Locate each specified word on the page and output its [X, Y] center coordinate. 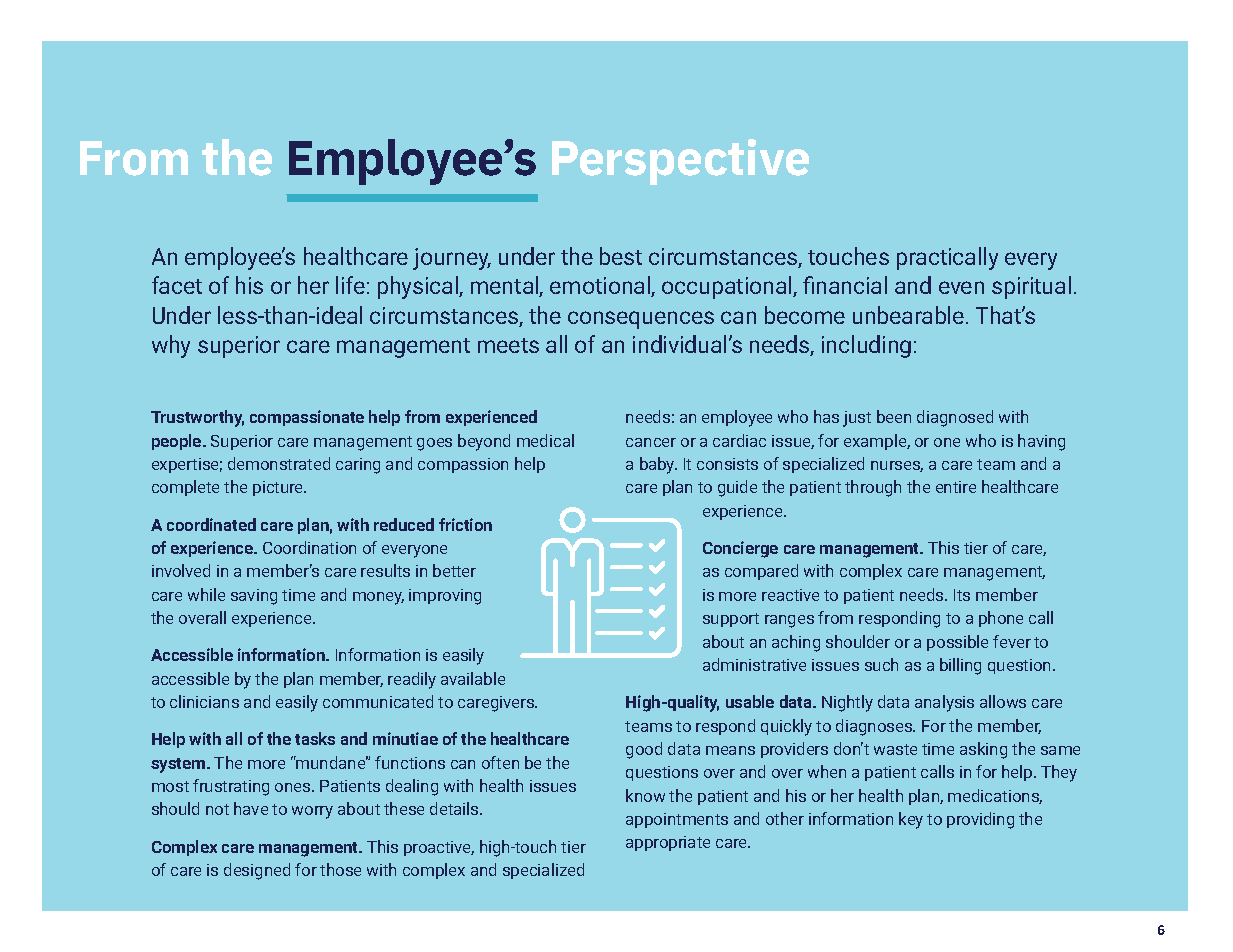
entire [956, 487]
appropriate [668, 843]
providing [980, 820]
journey [452, 259]
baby [658, 465]
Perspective [680, 162]
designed [257, 871]
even [961, 287]
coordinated [211, 524]
